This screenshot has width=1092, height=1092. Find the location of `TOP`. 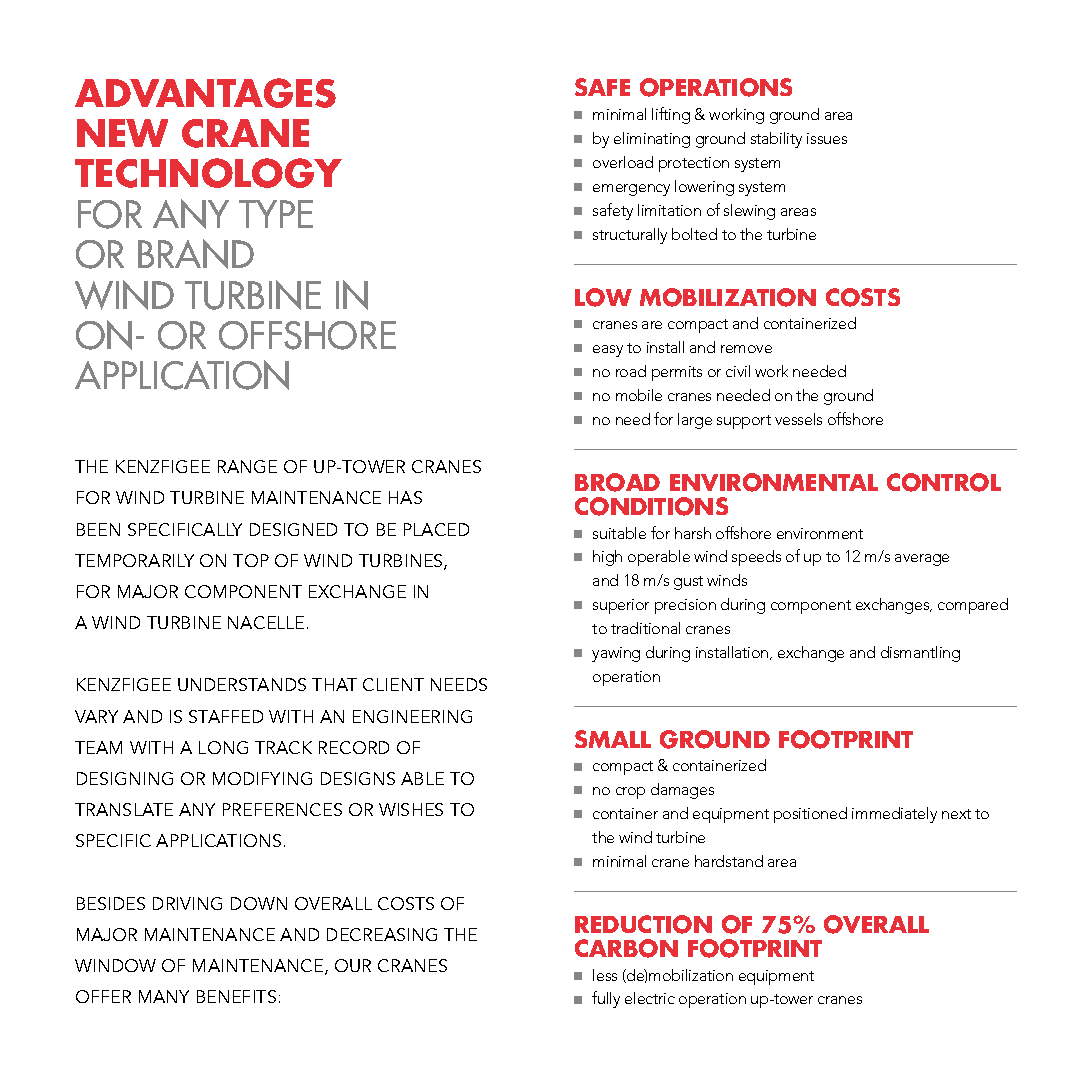

TOP is located at coordinates (251, 560).
